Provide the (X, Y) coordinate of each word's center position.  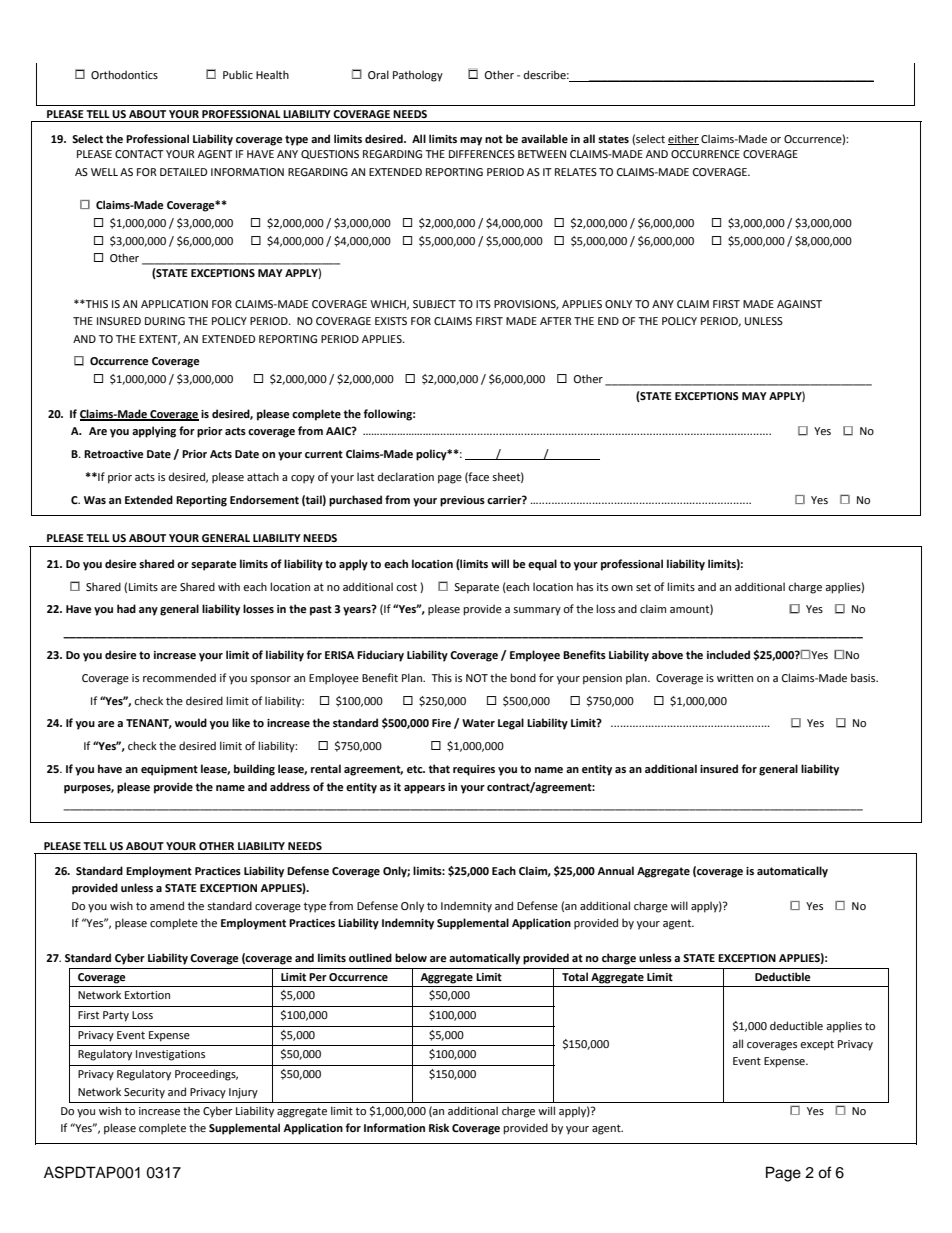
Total (575, 976)
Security (144, 1093)
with (229, 586)
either (683, 139)
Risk (439, 1127)
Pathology (418, 76)
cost (406, 587)
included (728, 654)
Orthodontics (124, 74)
